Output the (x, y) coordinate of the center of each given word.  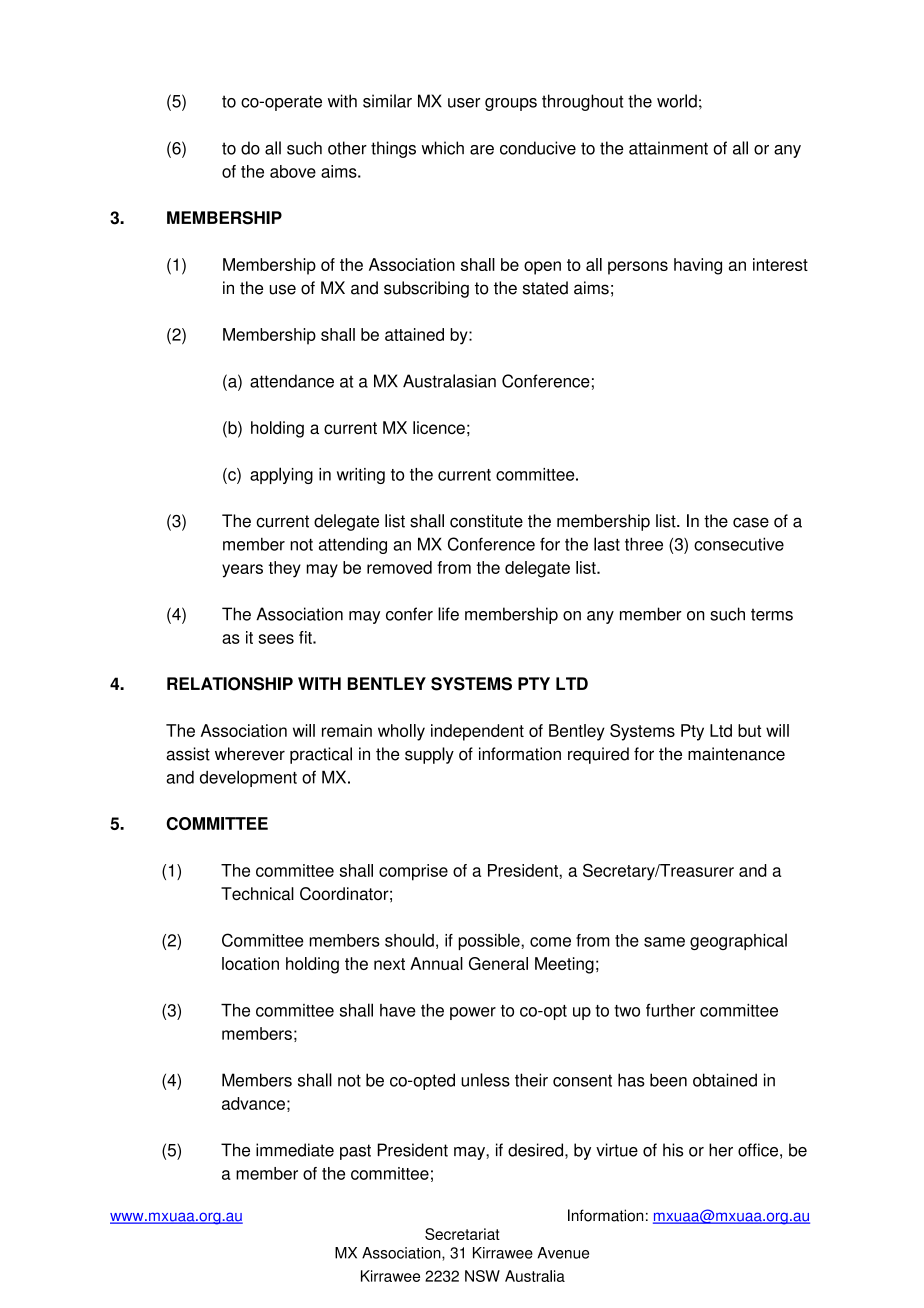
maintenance (736, 754)
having (698, 266)
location (250, 963)
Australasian (449, 381)
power (473, 1013)
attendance (292, 381)
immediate (295, 1150)
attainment (668, 148)
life (448, 614)
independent (477, 732)
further (670, 1010)
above (293, 171)
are (482, 150)
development (248, 778)
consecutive (739, 544)
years (242, 571)
